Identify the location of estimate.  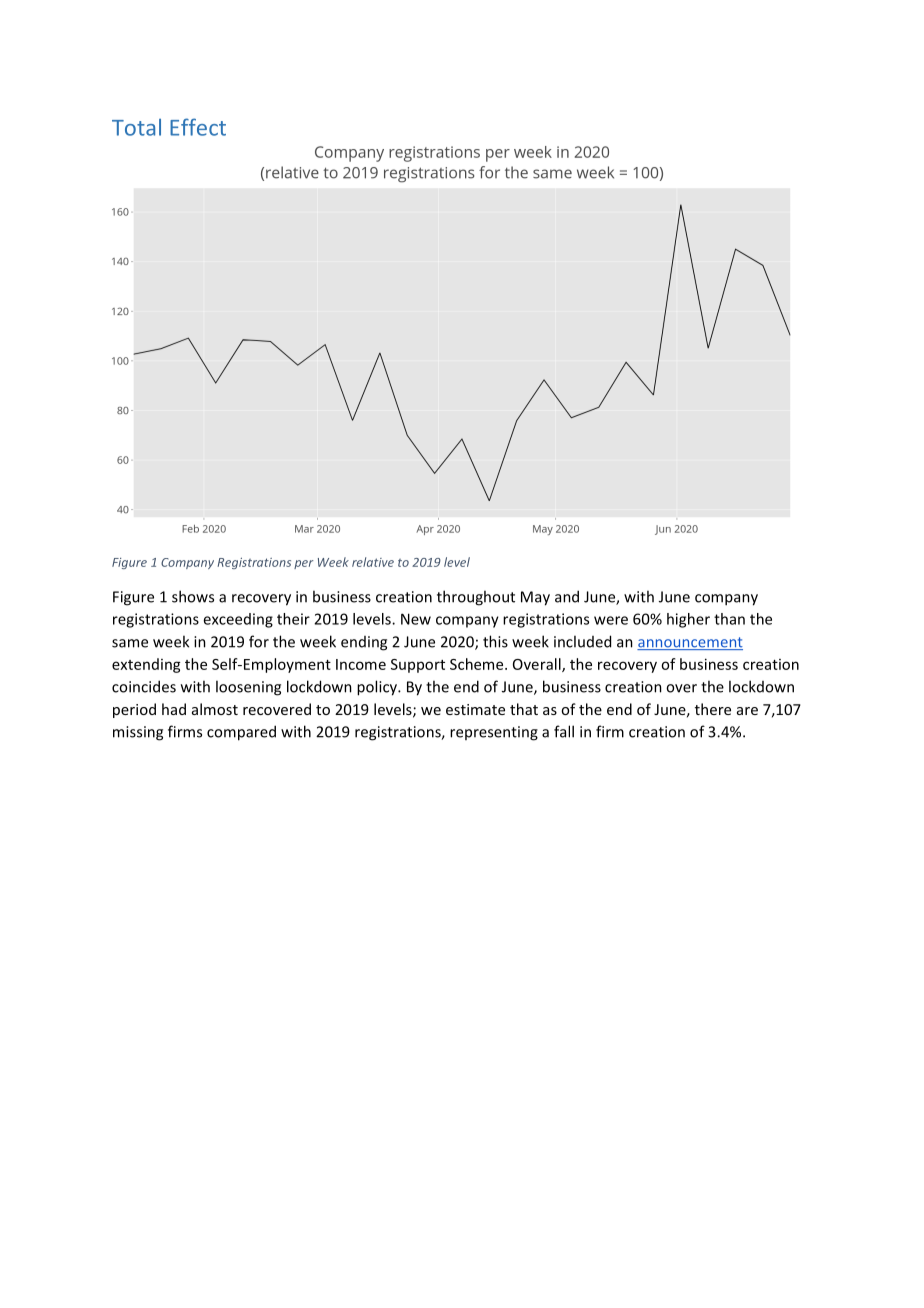
(475, 709).
